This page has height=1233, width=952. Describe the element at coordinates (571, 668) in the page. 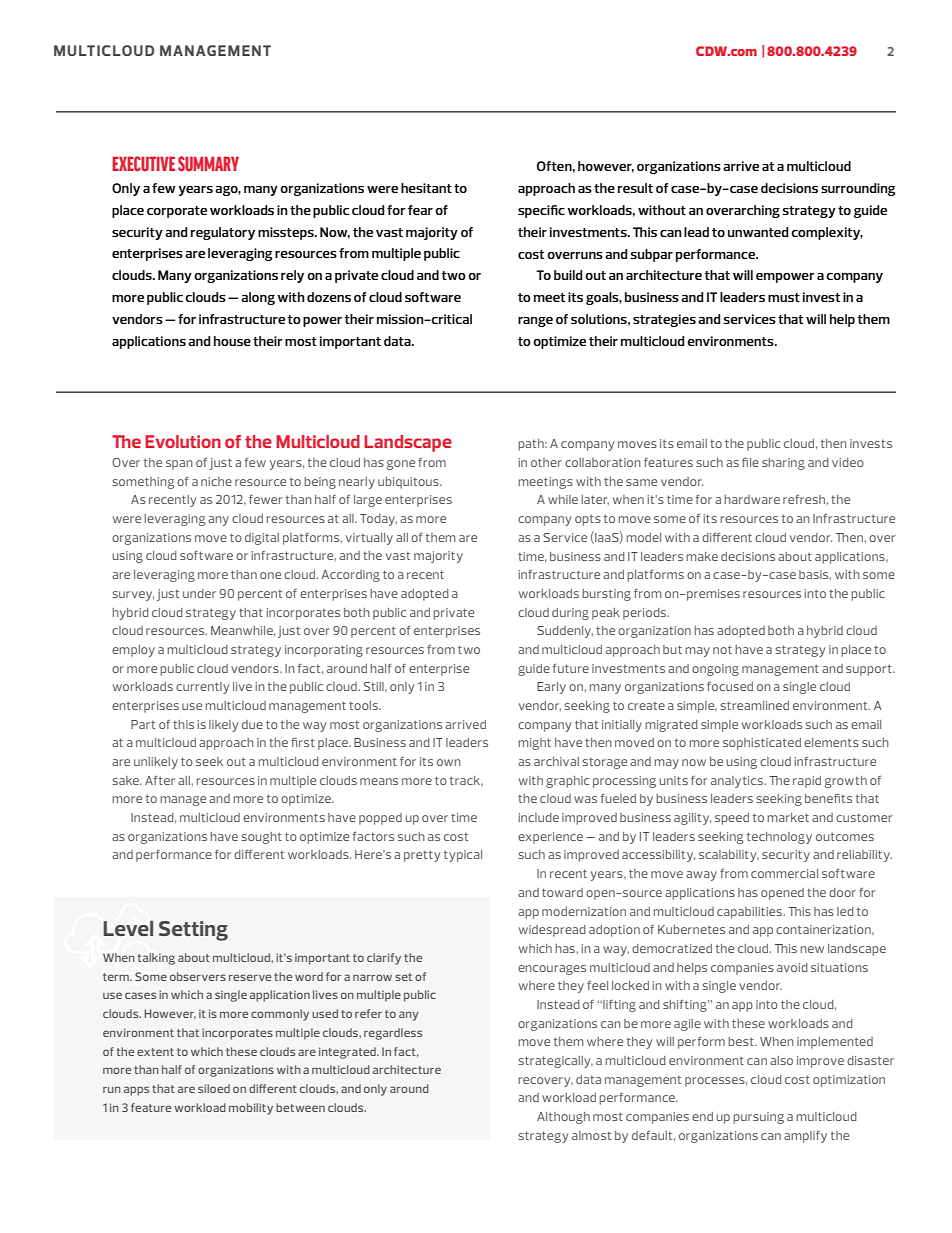

I see `future` at that location.
